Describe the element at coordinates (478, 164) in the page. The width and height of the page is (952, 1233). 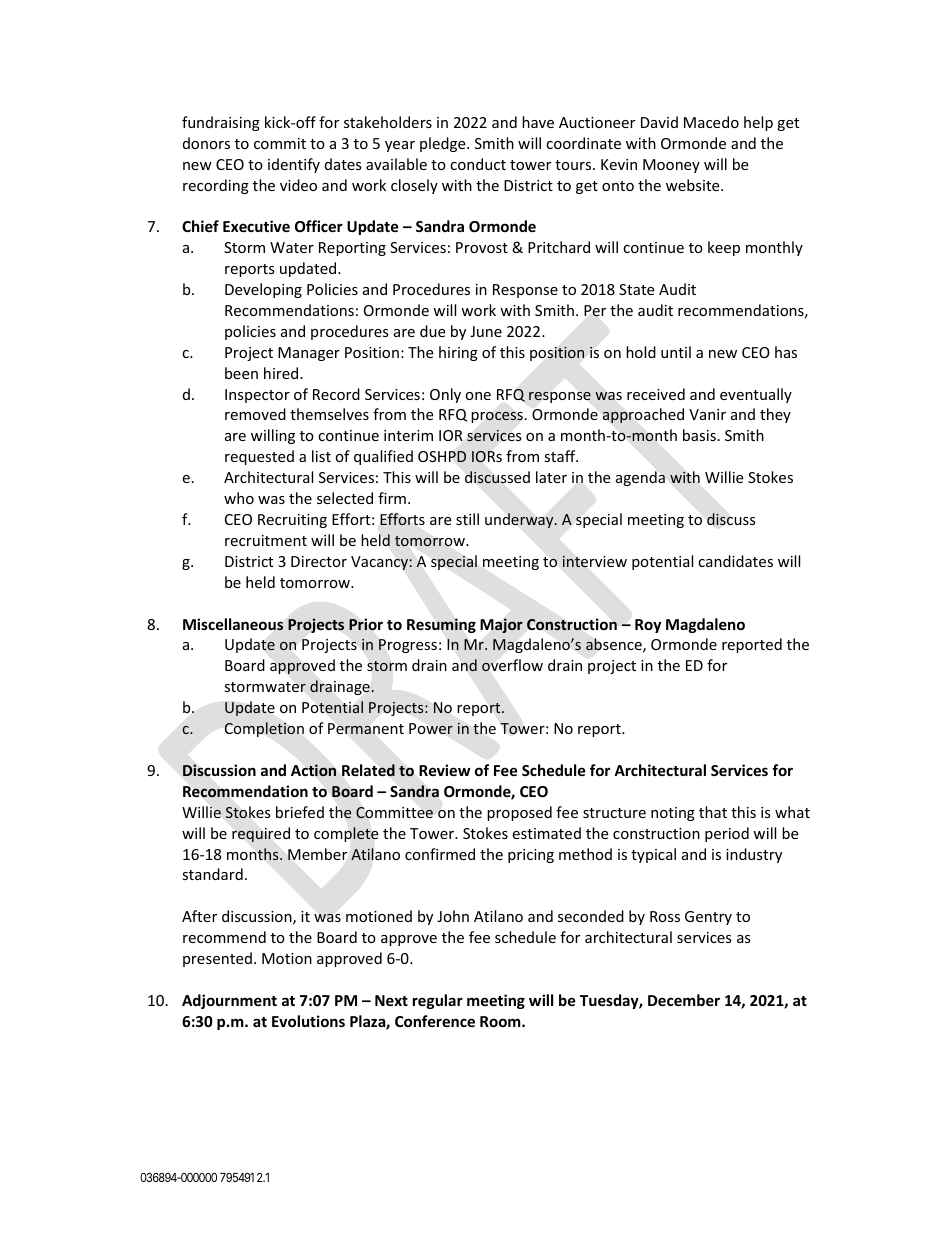
I see `conduct` at that location.
